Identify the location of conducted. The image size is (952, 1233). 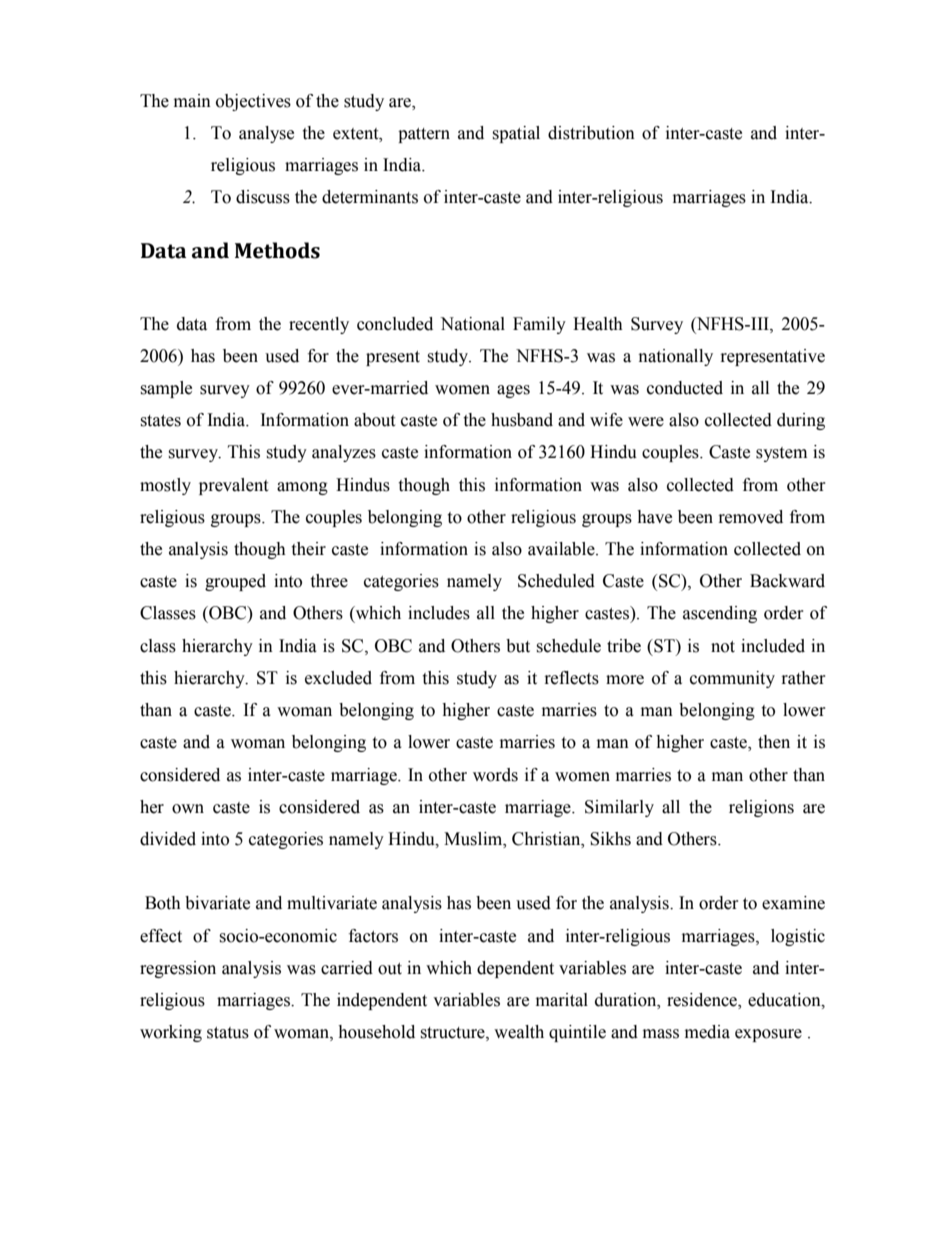
(685, 388).
